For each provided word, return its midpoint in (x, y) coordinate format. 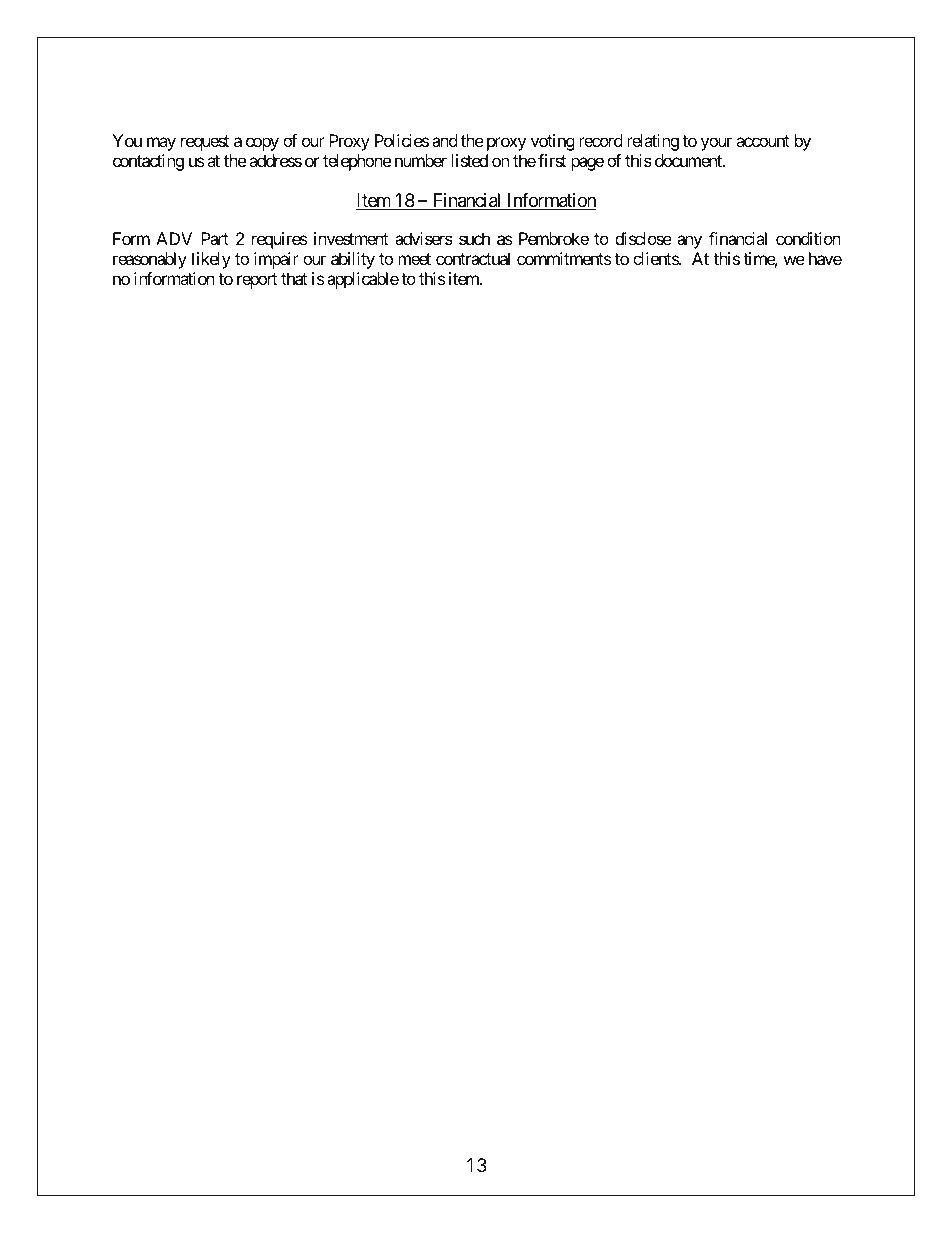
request (205, 143)
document (689, 160)
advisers (424, 238)
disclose (643, 238)
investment (351, 238)
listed (469, 160)
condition (808, 238)
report (257, 281)
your (716, 144)
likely (211, 260)
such (474, 238)
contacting (148, 162)
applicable (363, 280)
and (444, 140)
